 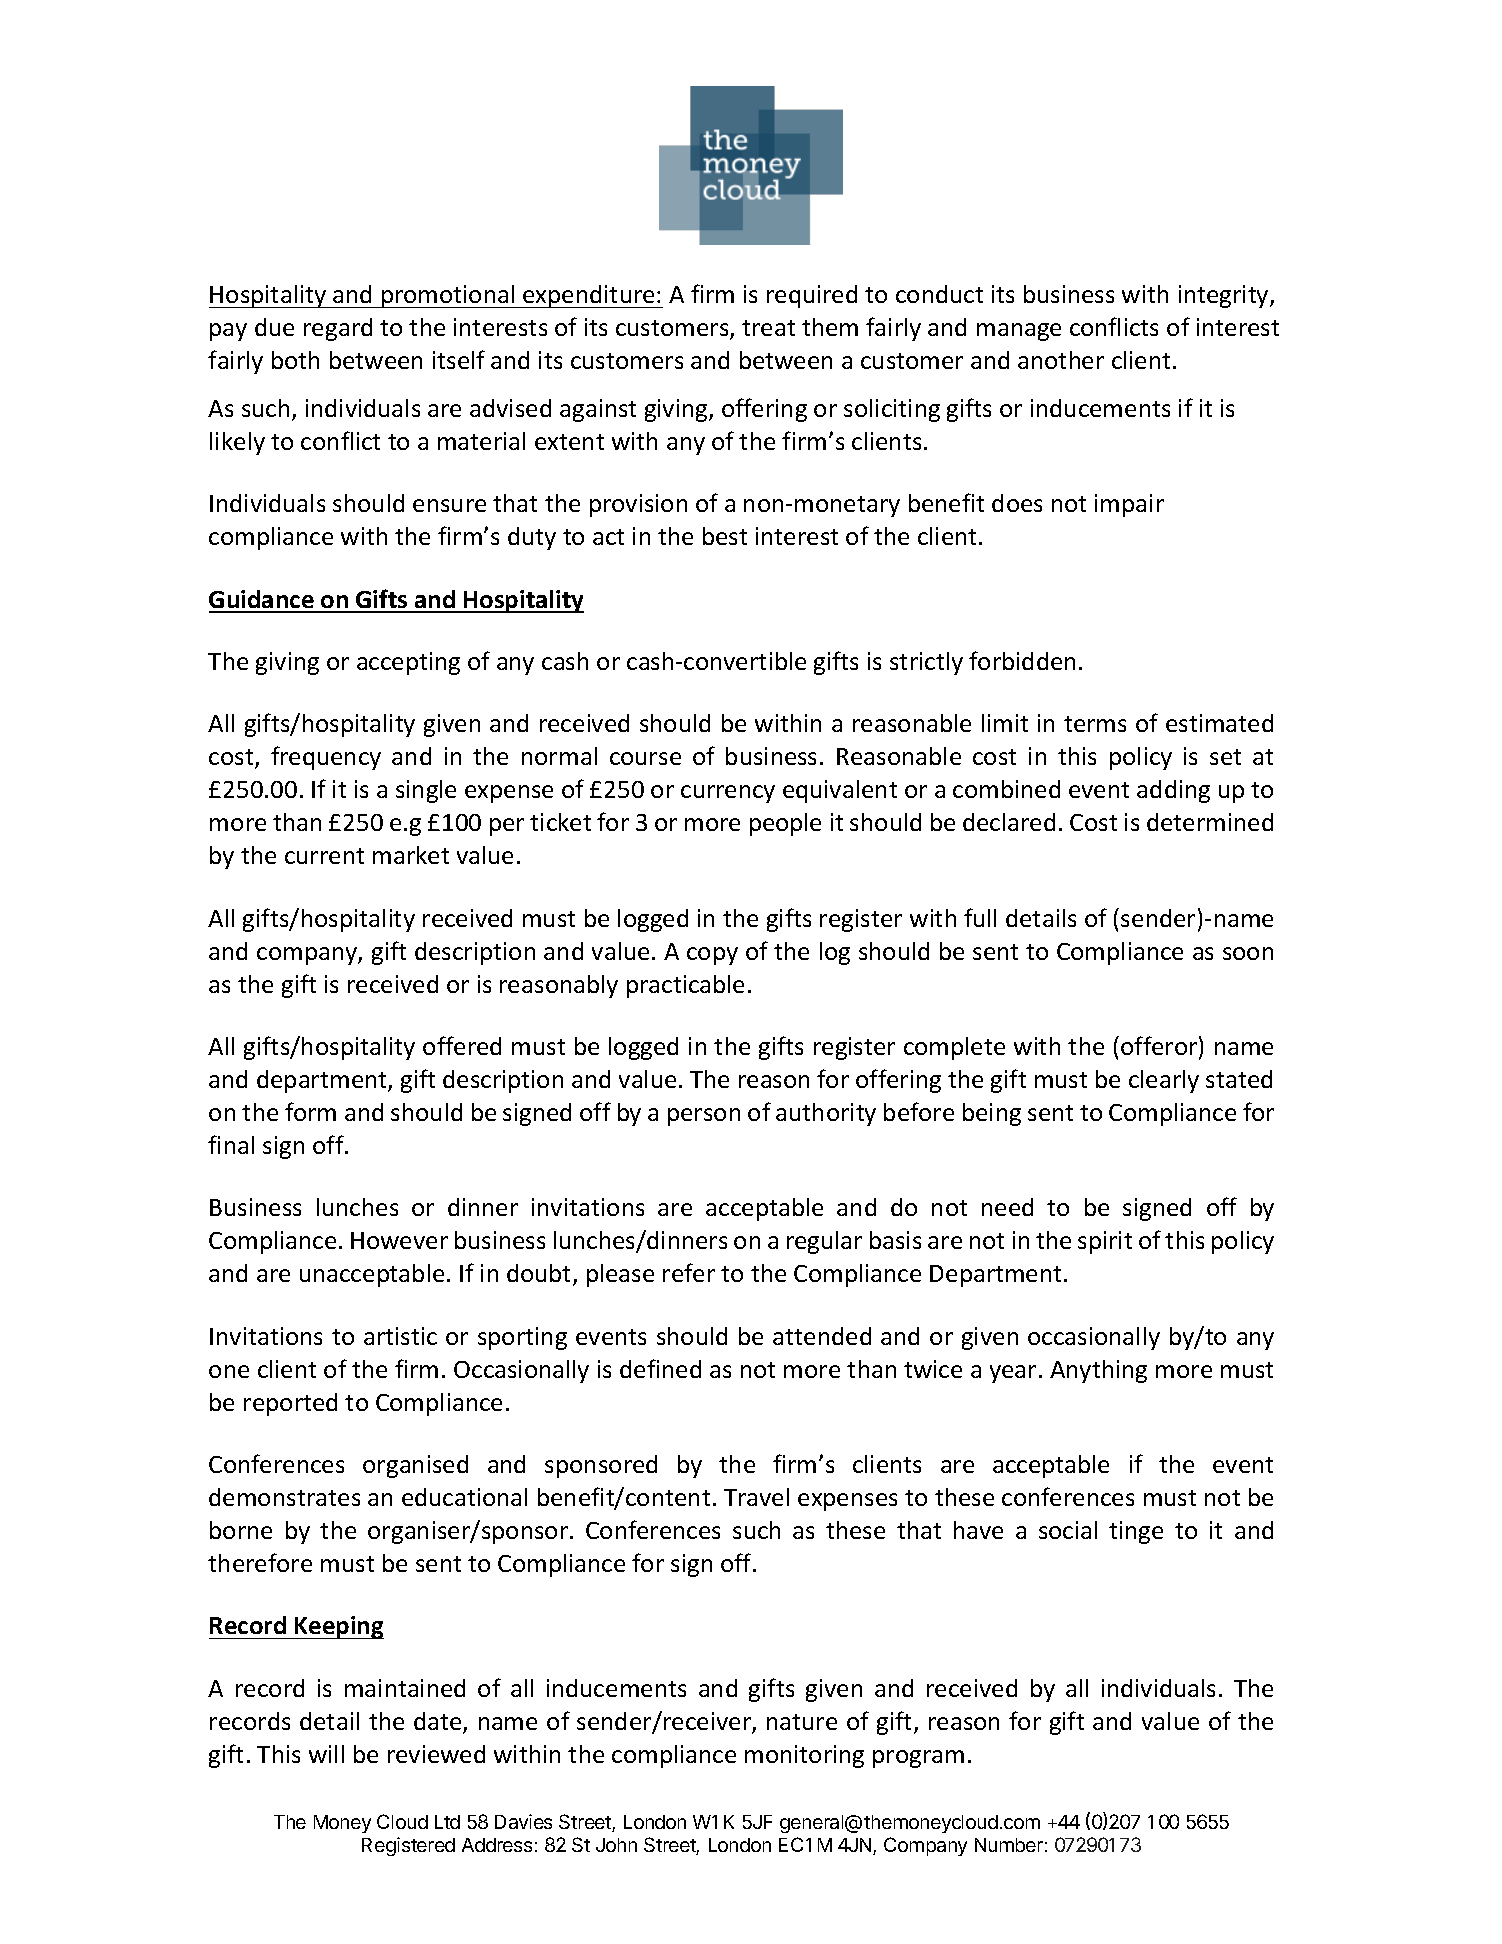 What do you see at coordinates (1164, 1081) in the page?
I see `clearly` at bounding box center [1164, 1081].
